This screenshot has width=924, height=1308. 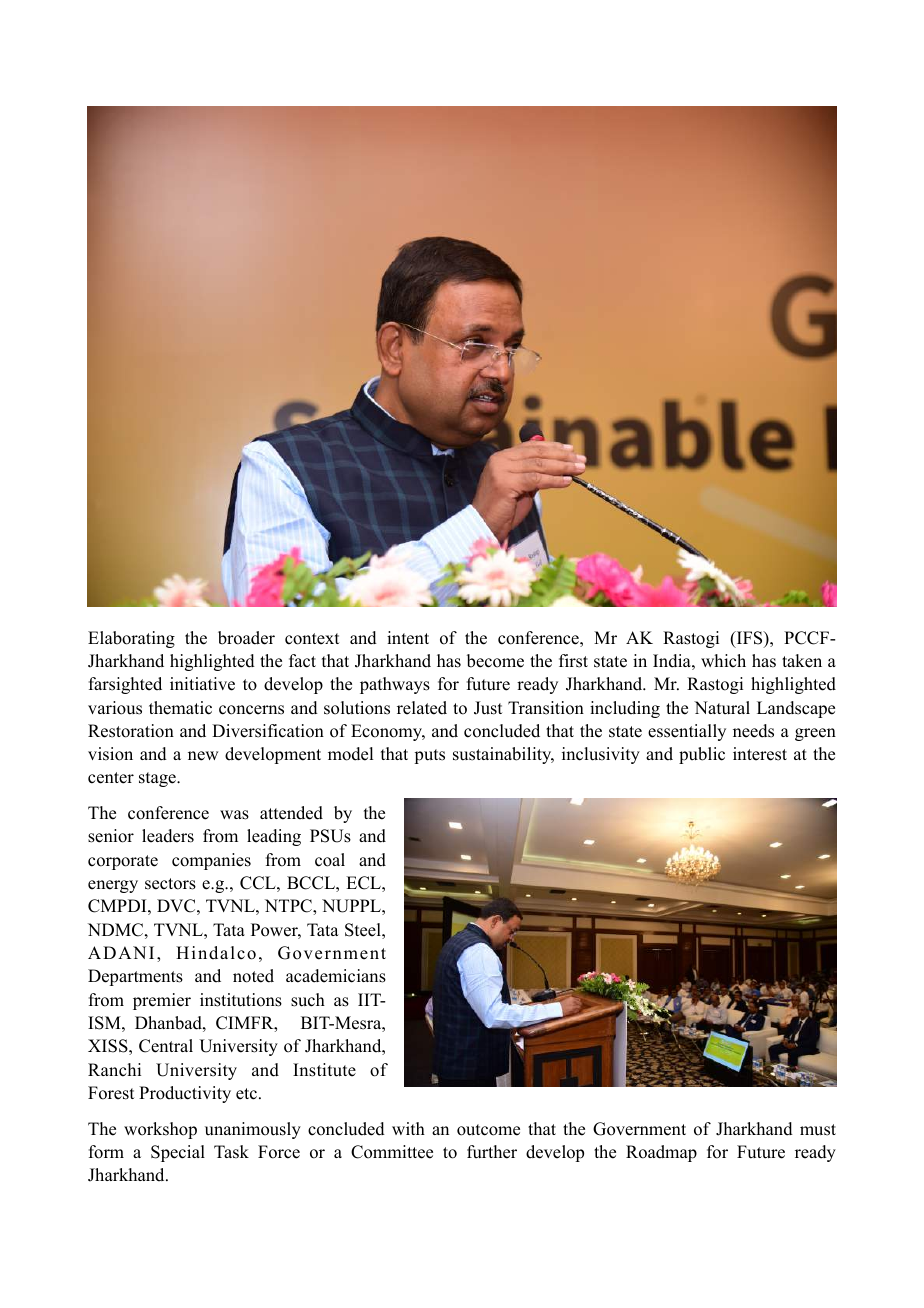 What do you see at coordinates (135, 977) in the screenshot?
I see `Departments` at bounding box center [135, 977].
